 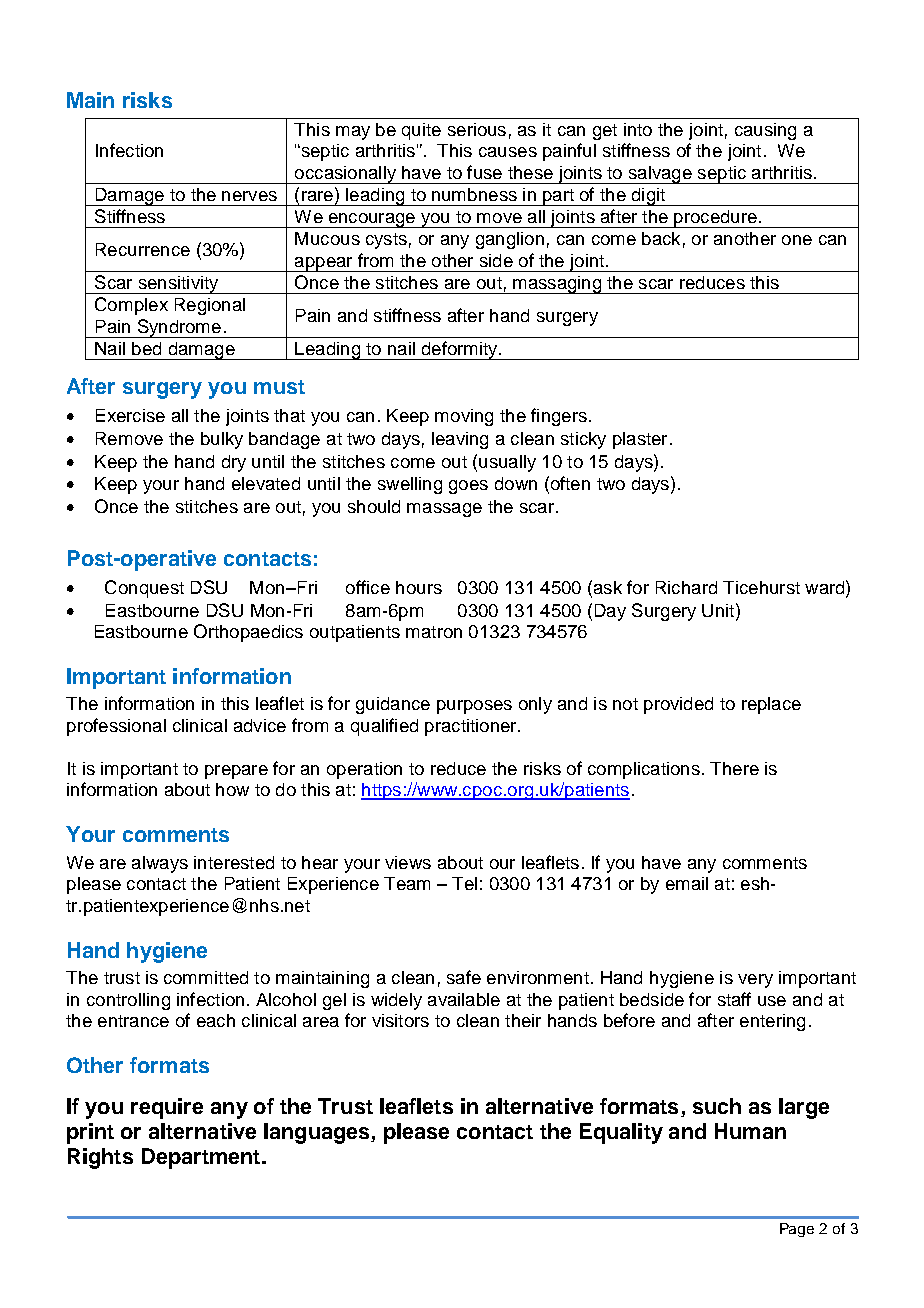 What do you see at coordinates (660, 175) in the image?
I see `salvage` at bounding box center [660, 175].
